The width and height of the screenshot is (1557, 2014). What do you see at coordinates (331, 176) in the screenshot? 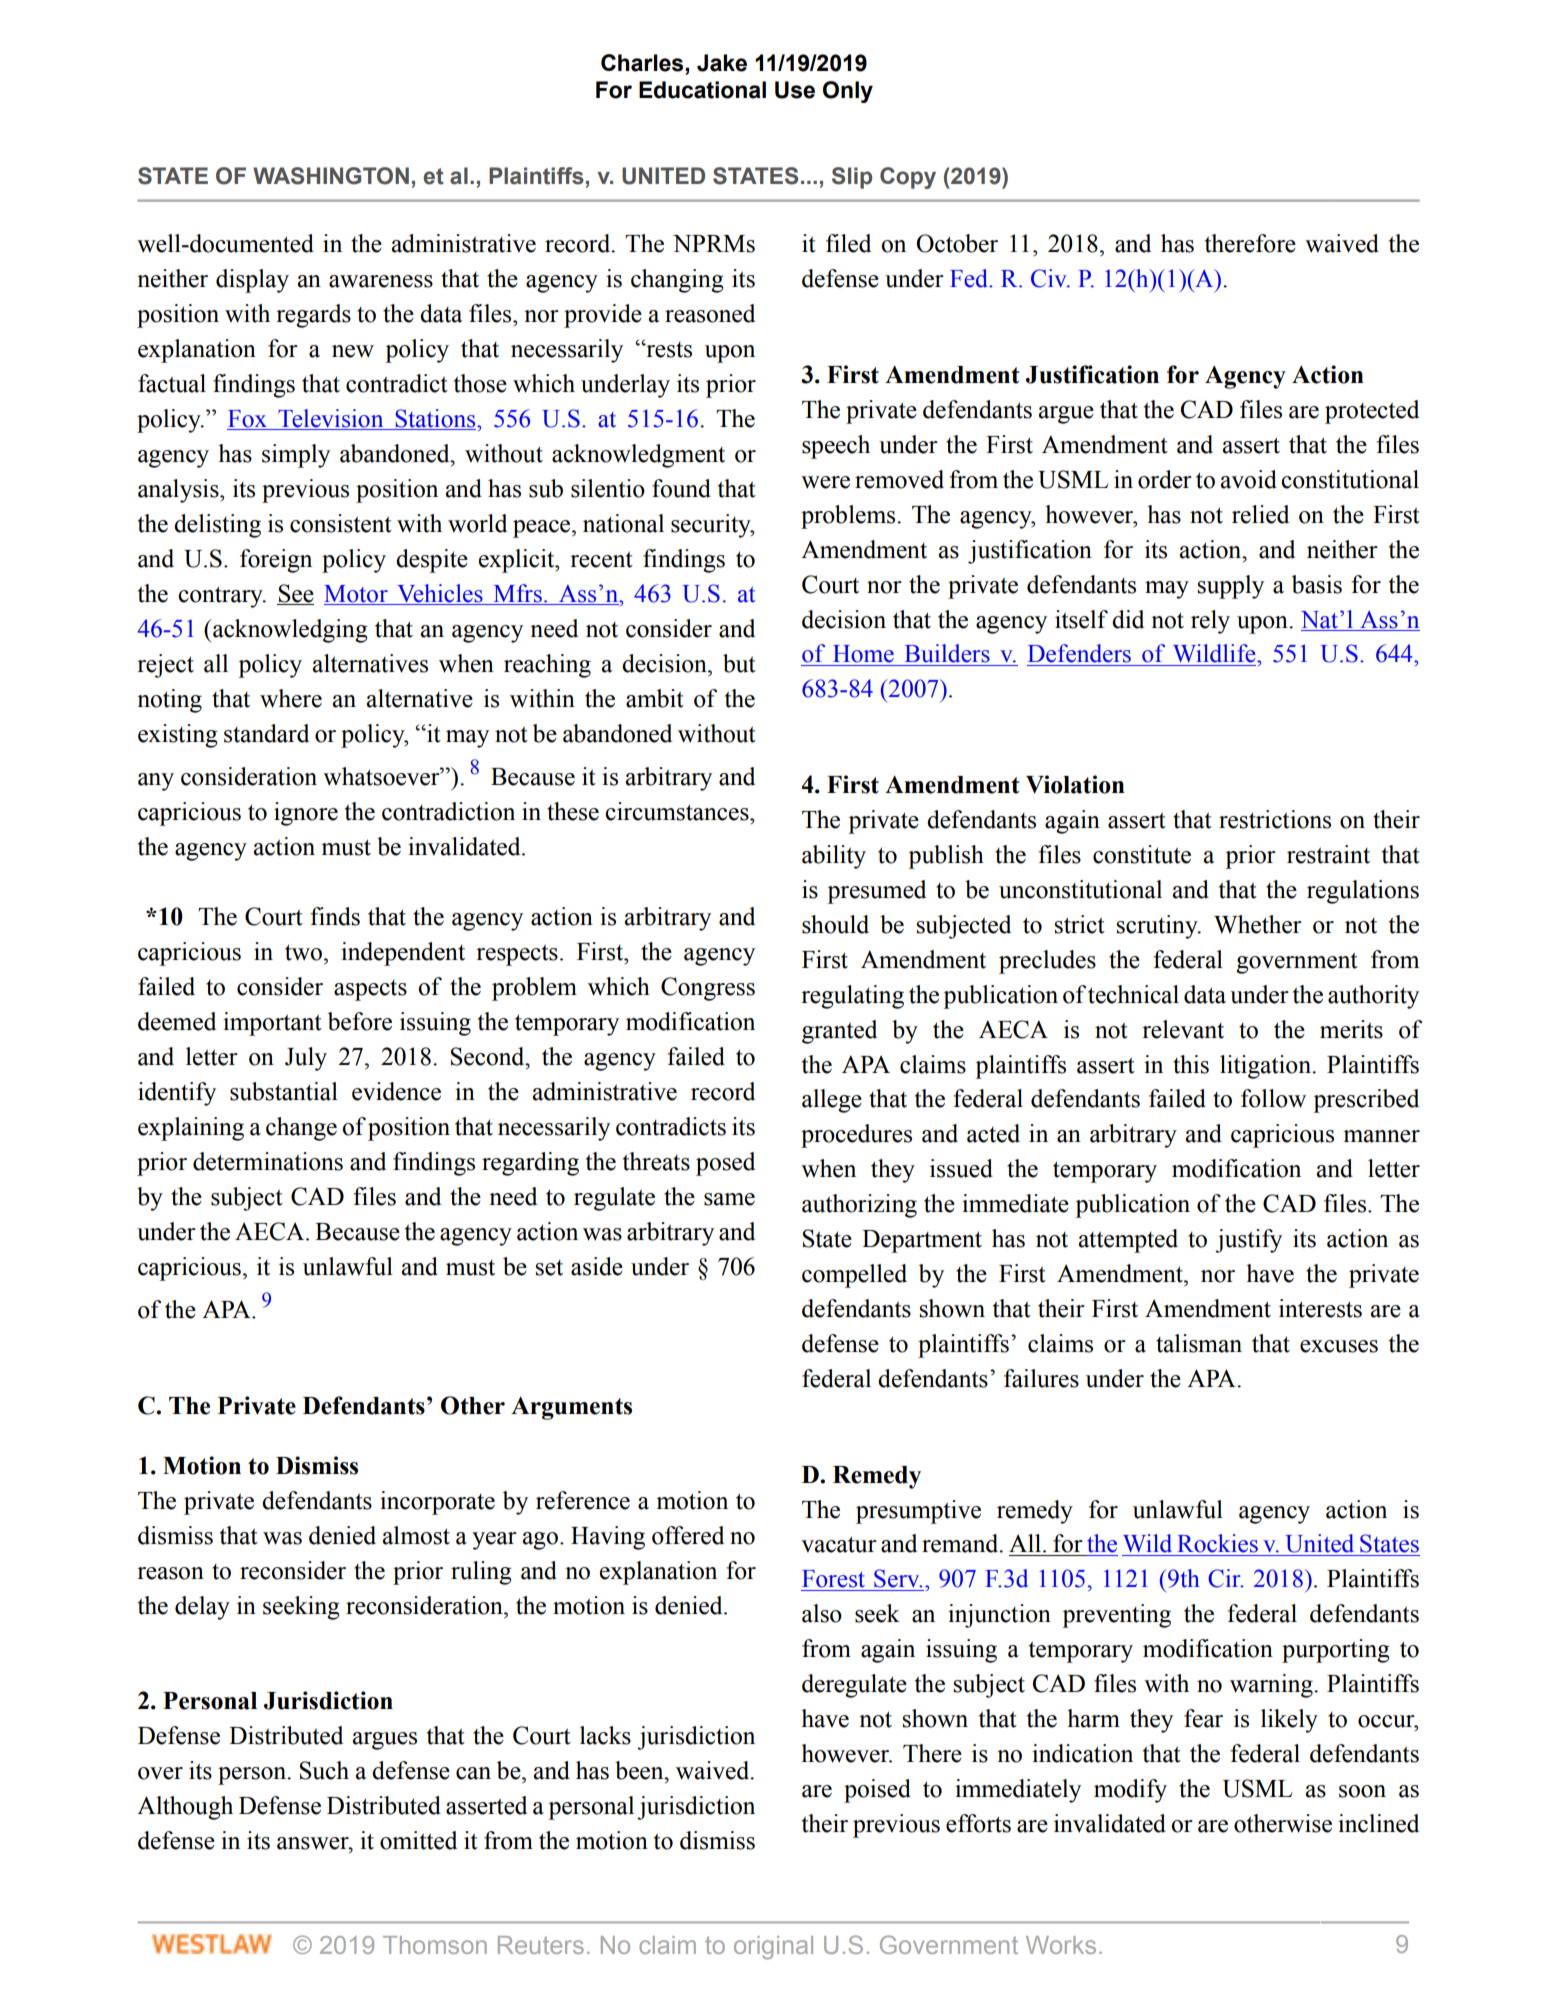
I see `WASHINGTON` at bounding box center [331, 176].
